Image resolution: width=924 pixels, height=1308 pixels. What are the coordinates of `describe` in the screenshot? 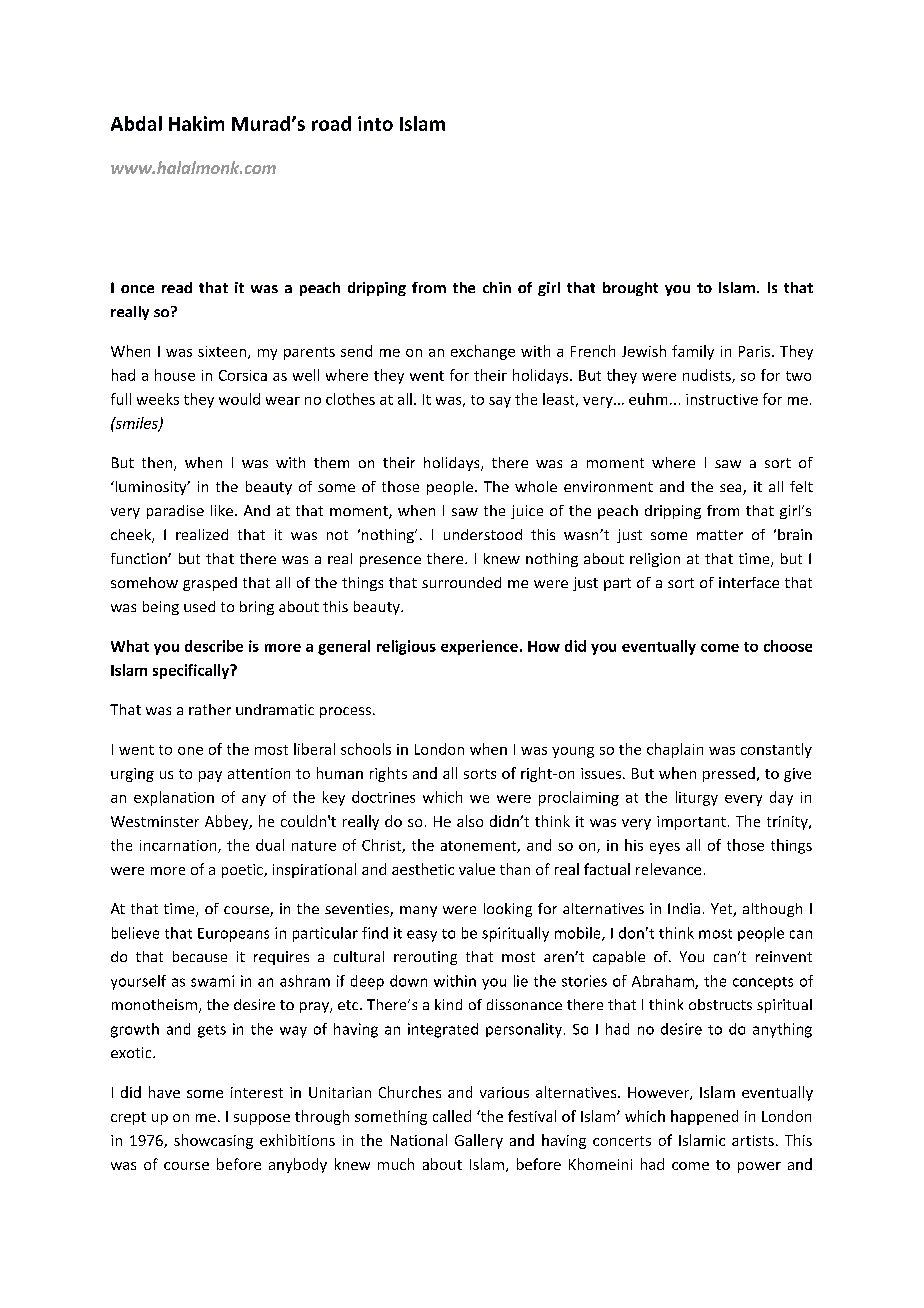 It's located at (214, 646).
